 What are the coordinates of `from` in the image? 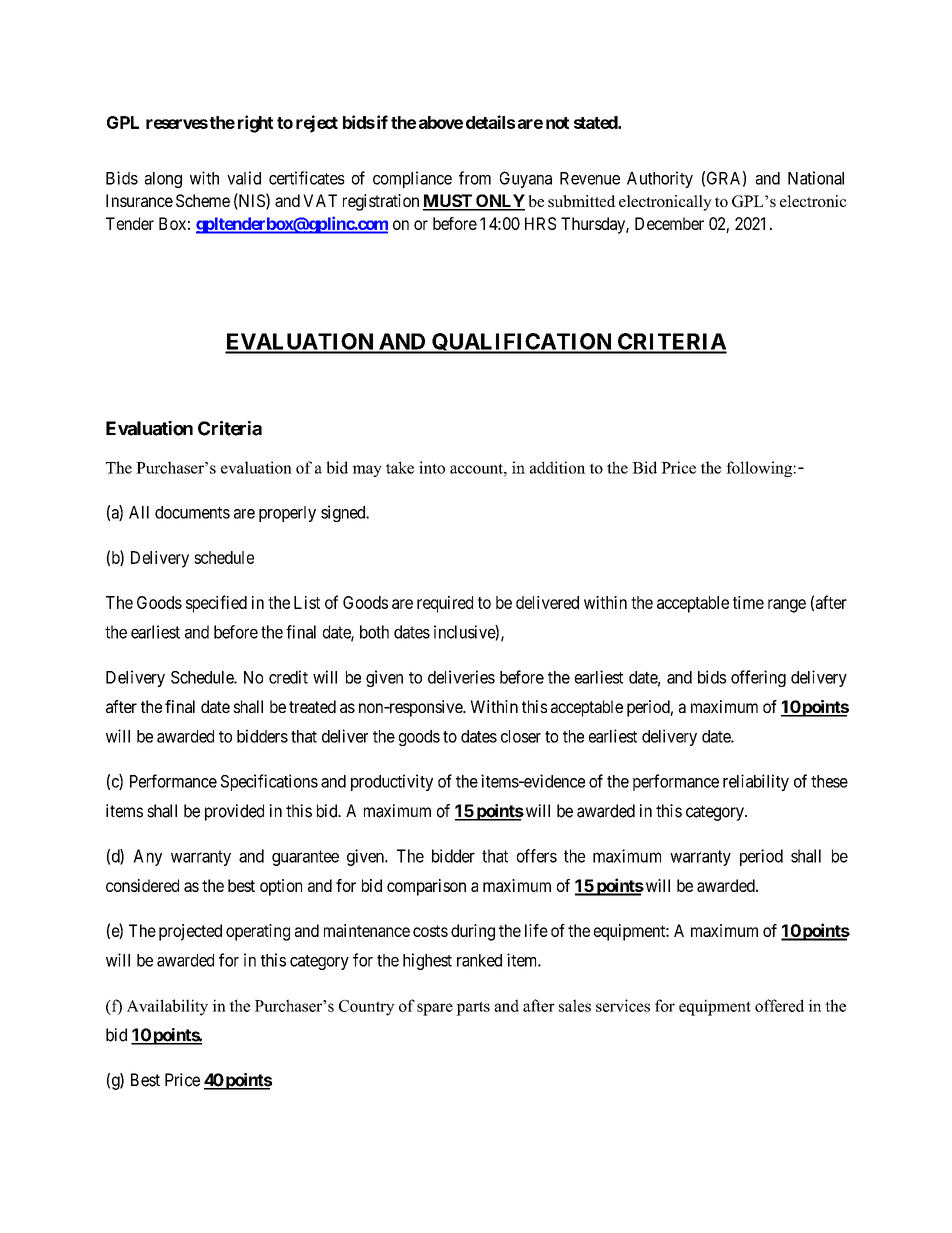 It's located at (475, 178).
